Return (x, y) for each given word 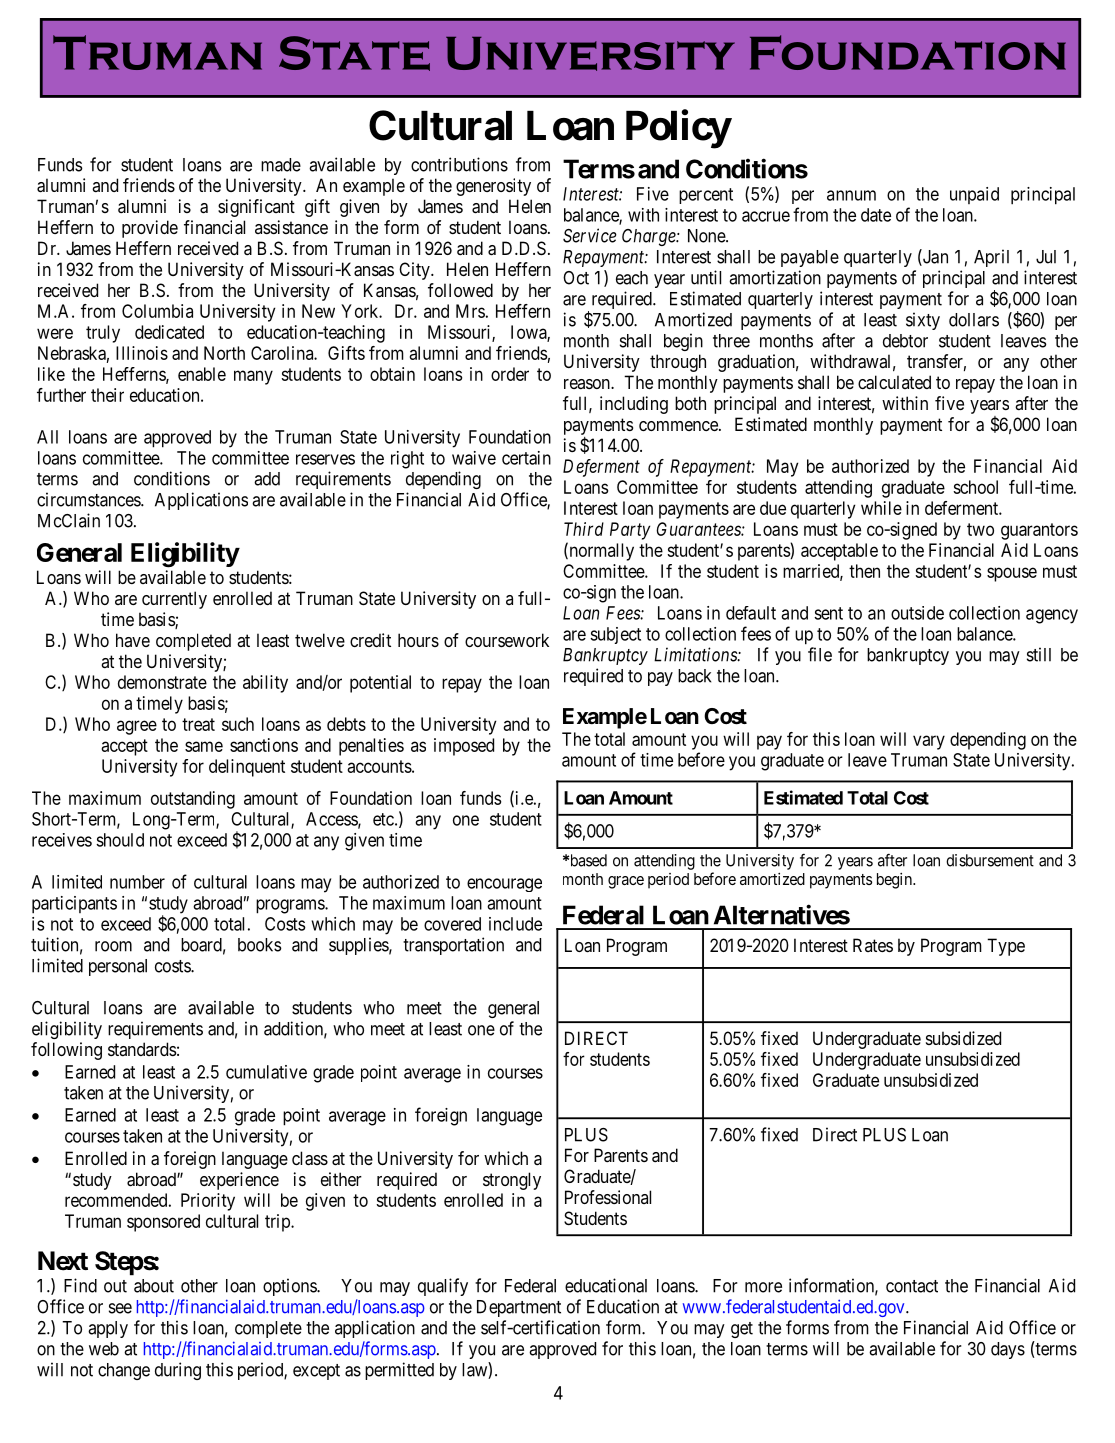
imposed (464, 747)
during (178, 1371)
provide (150, 229)
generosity (493, 187)
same (204, 746)
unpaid (974, 195)
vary (929, 742)
